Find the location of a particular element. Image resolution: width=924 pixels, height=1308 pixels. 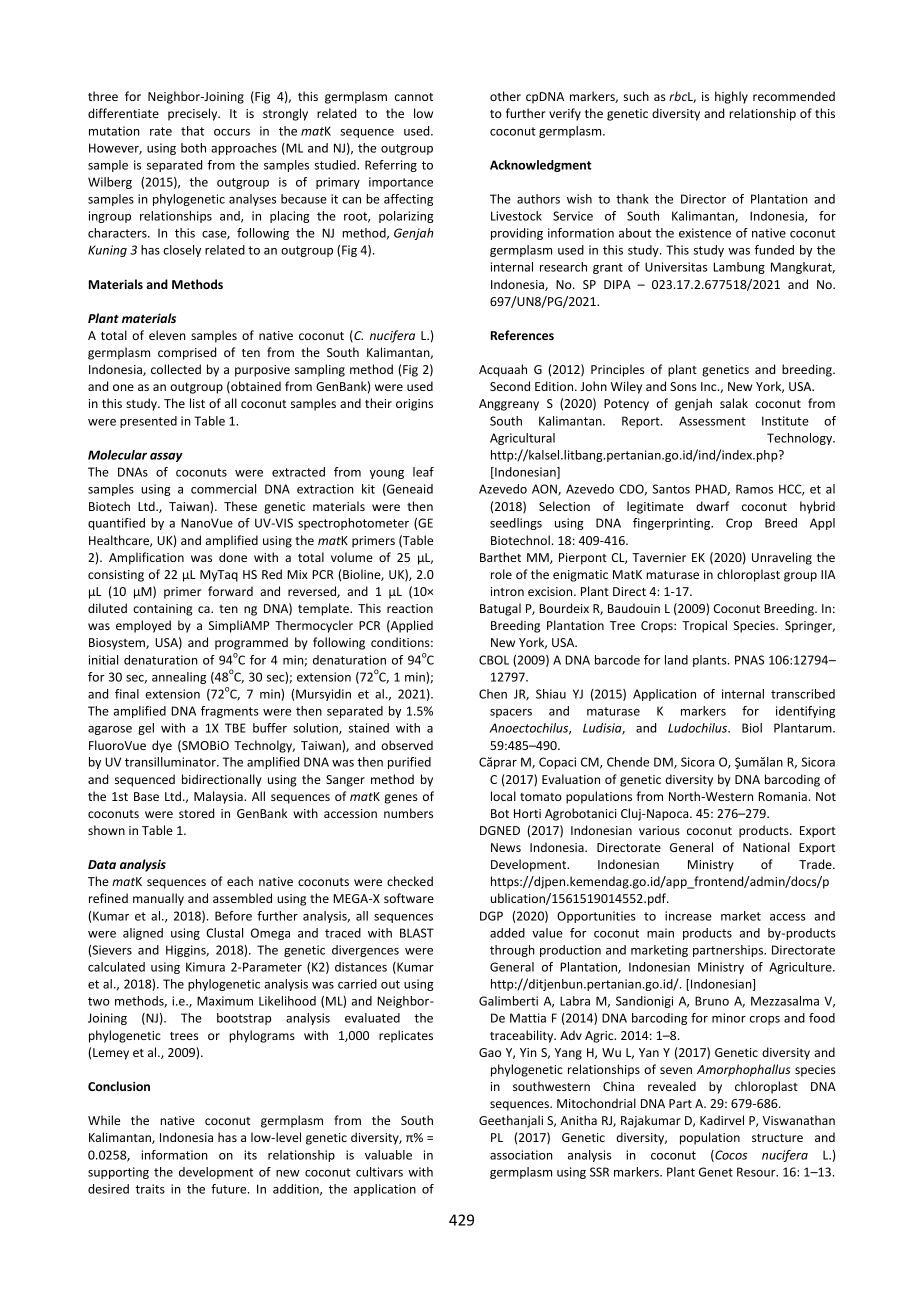

leaf is located at coordinates (423, 472).
